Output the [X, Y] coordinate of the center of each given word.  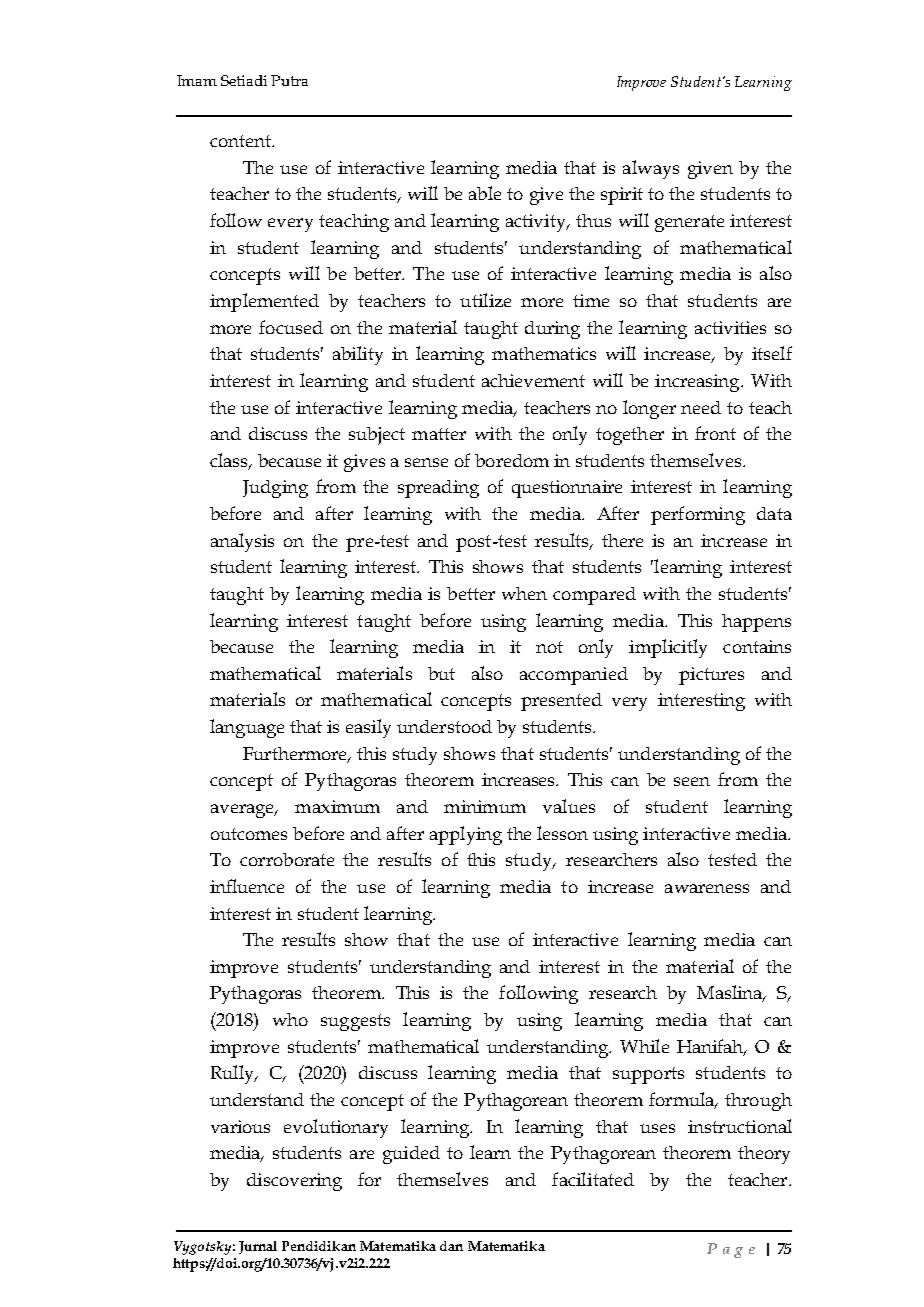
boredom [512, 460]
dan [451, 1246]
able [485, 193]
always [651, 169]
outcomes [249, 834]
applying [466, 835]
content [241, 141]
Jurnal [258, 1247]
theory [764, 1155]
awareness [707, 888]
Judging [275, 489]
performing [698, 515]
